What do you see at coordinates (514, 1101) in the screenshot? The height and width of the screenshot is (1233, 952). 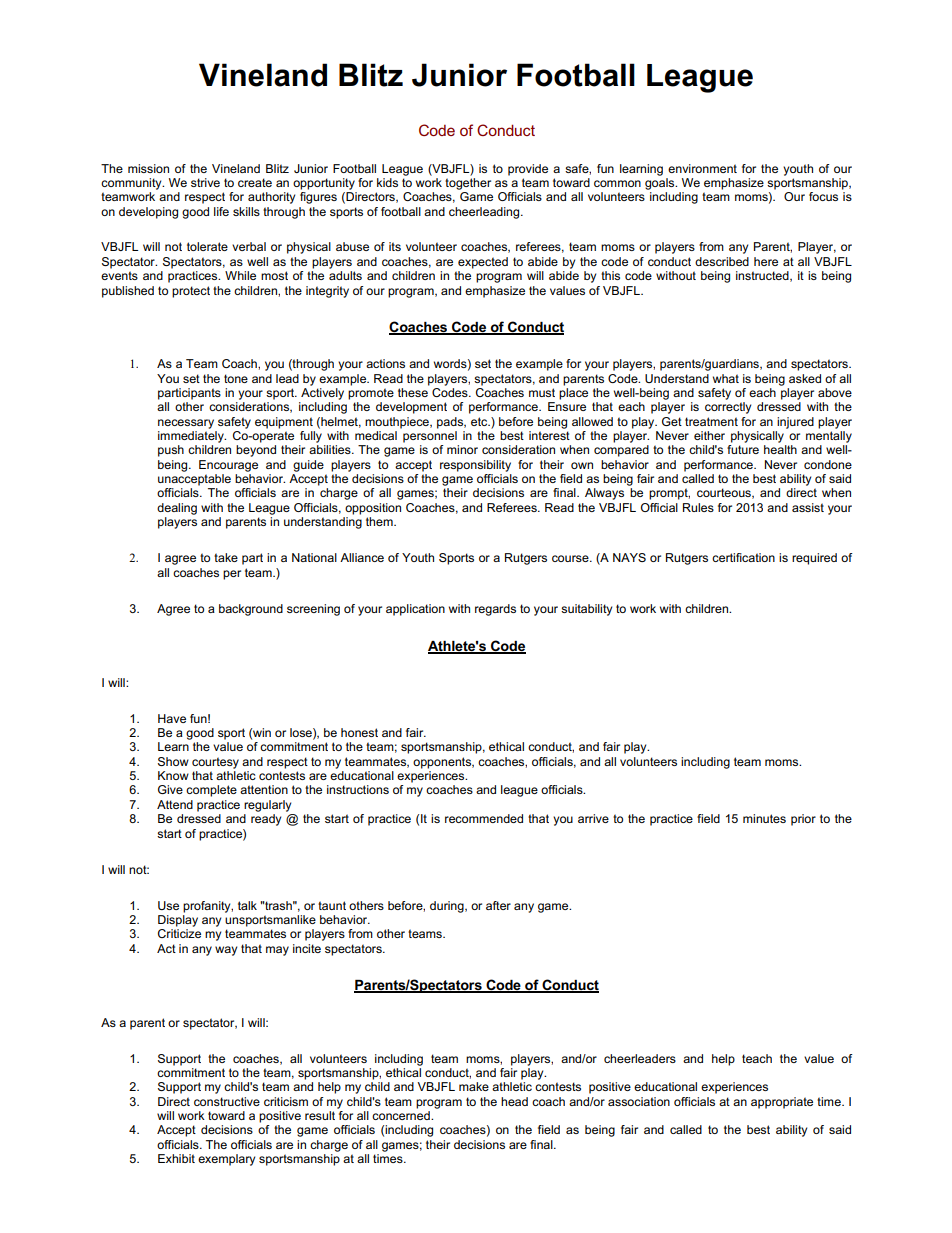 I see `head` at bounding box center [514, 1101].
